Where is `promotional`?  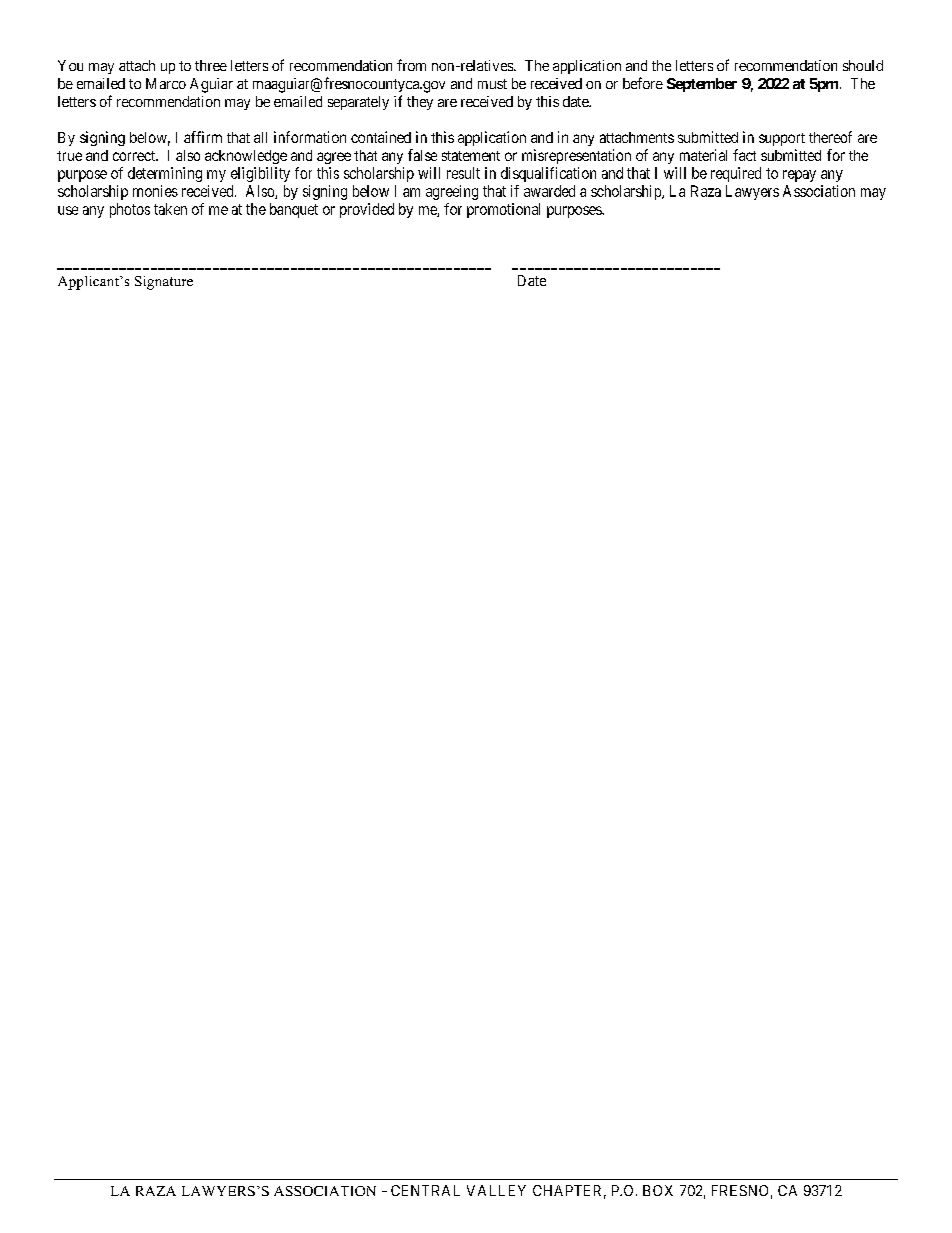
promotional is located at coordinates (503, 210).
